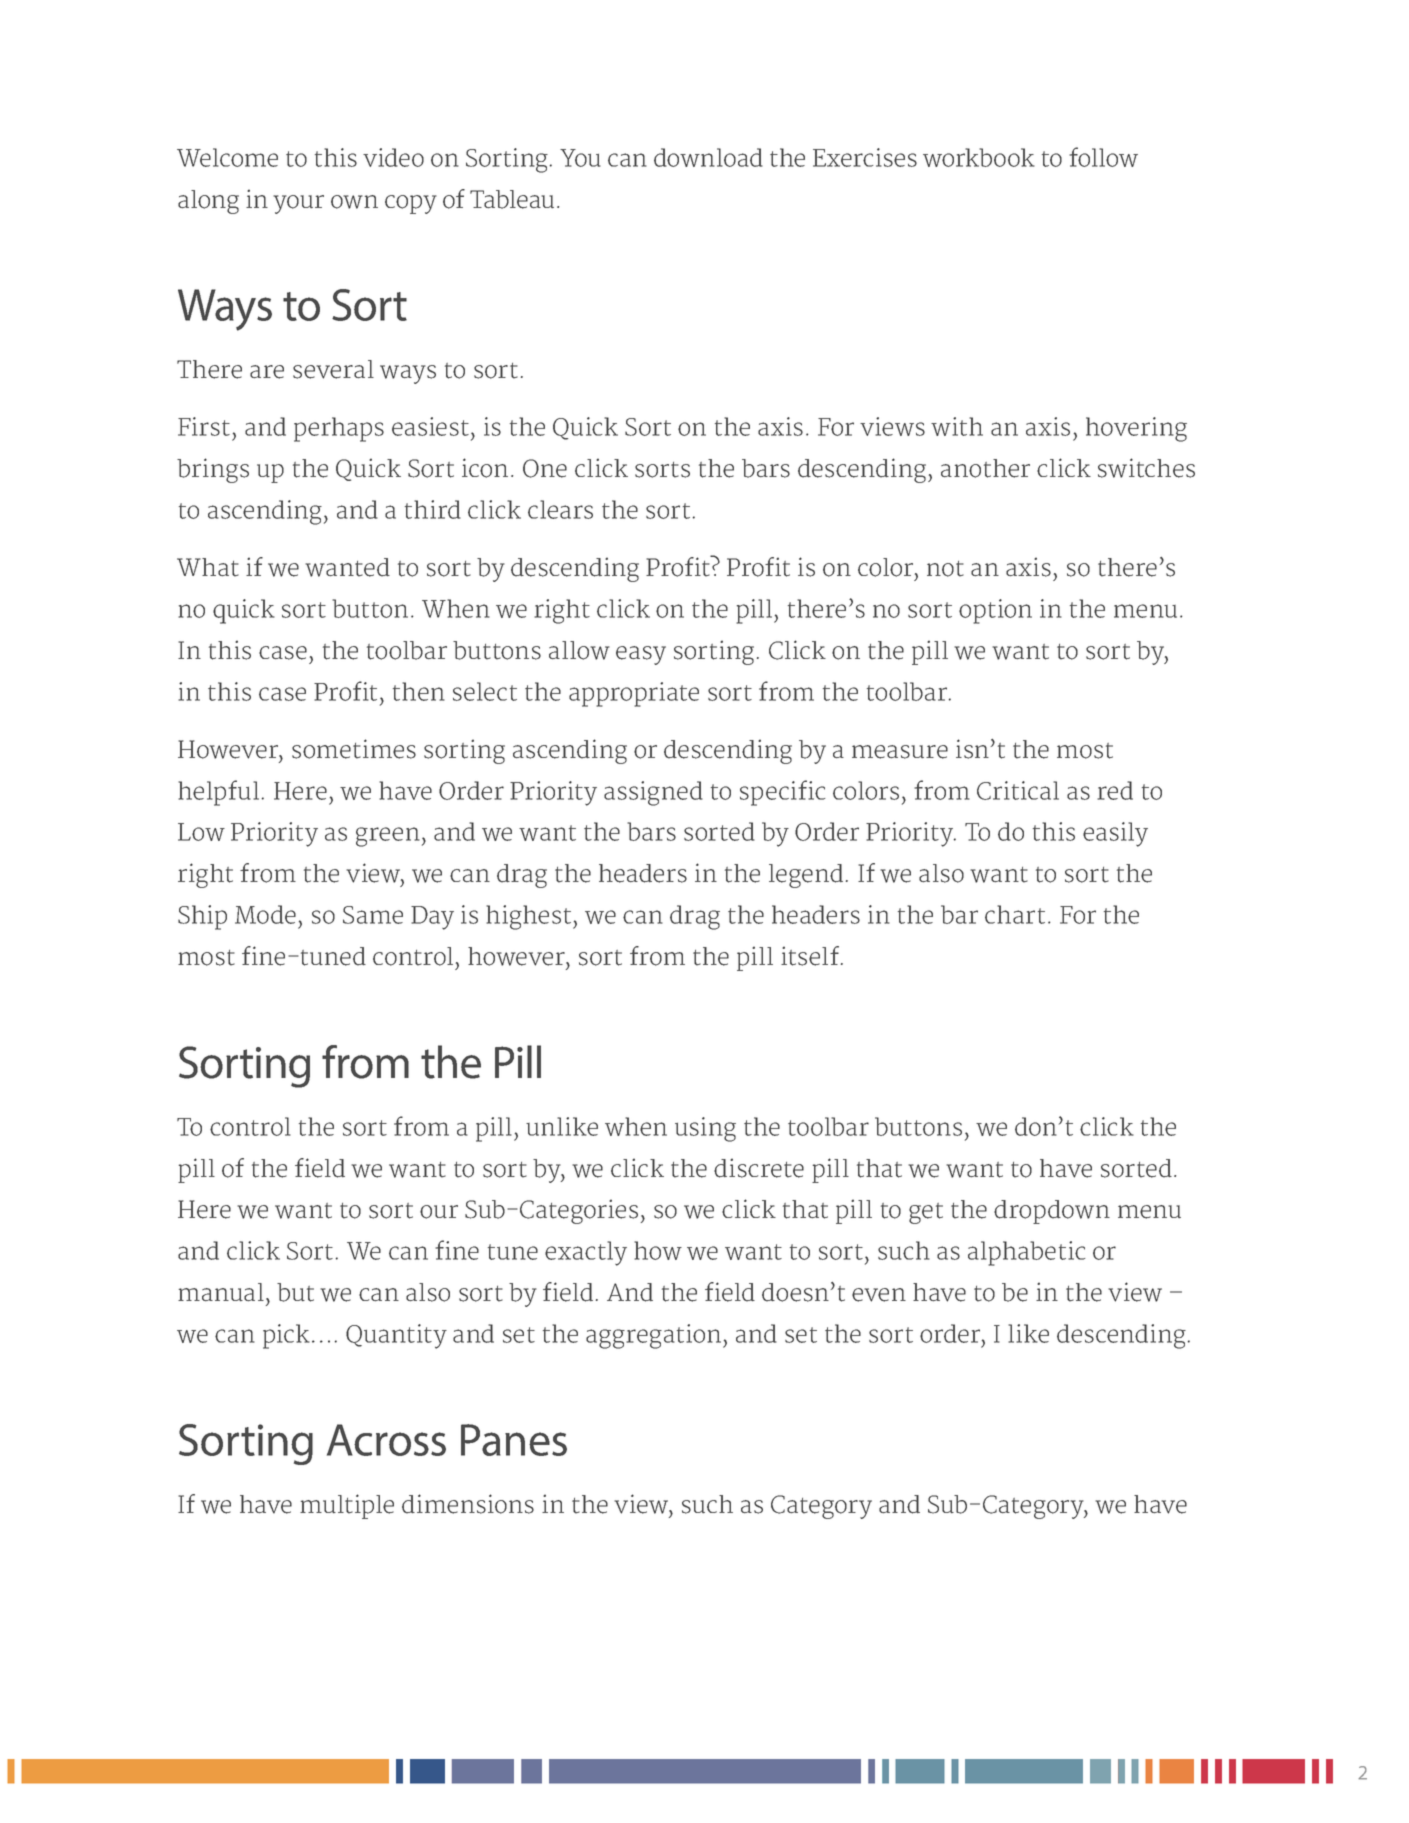 The image size is (1409, 1823). What do you see at coordinates (388, 837) in the document?
I see `green` at bounding box center [388, 837].
